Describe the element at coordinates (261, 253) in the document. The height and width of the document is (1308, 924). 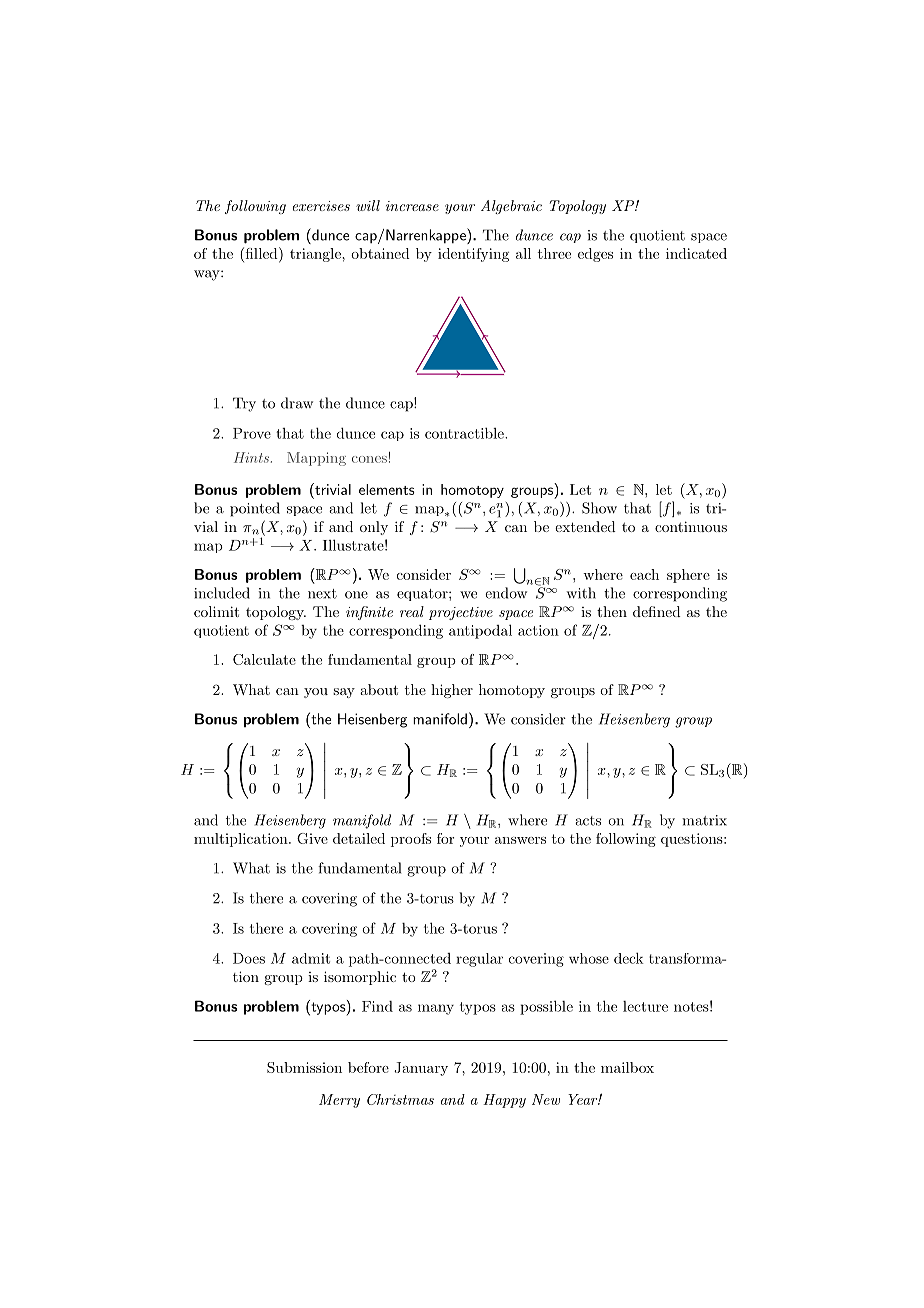
I see `filled` at that location.
